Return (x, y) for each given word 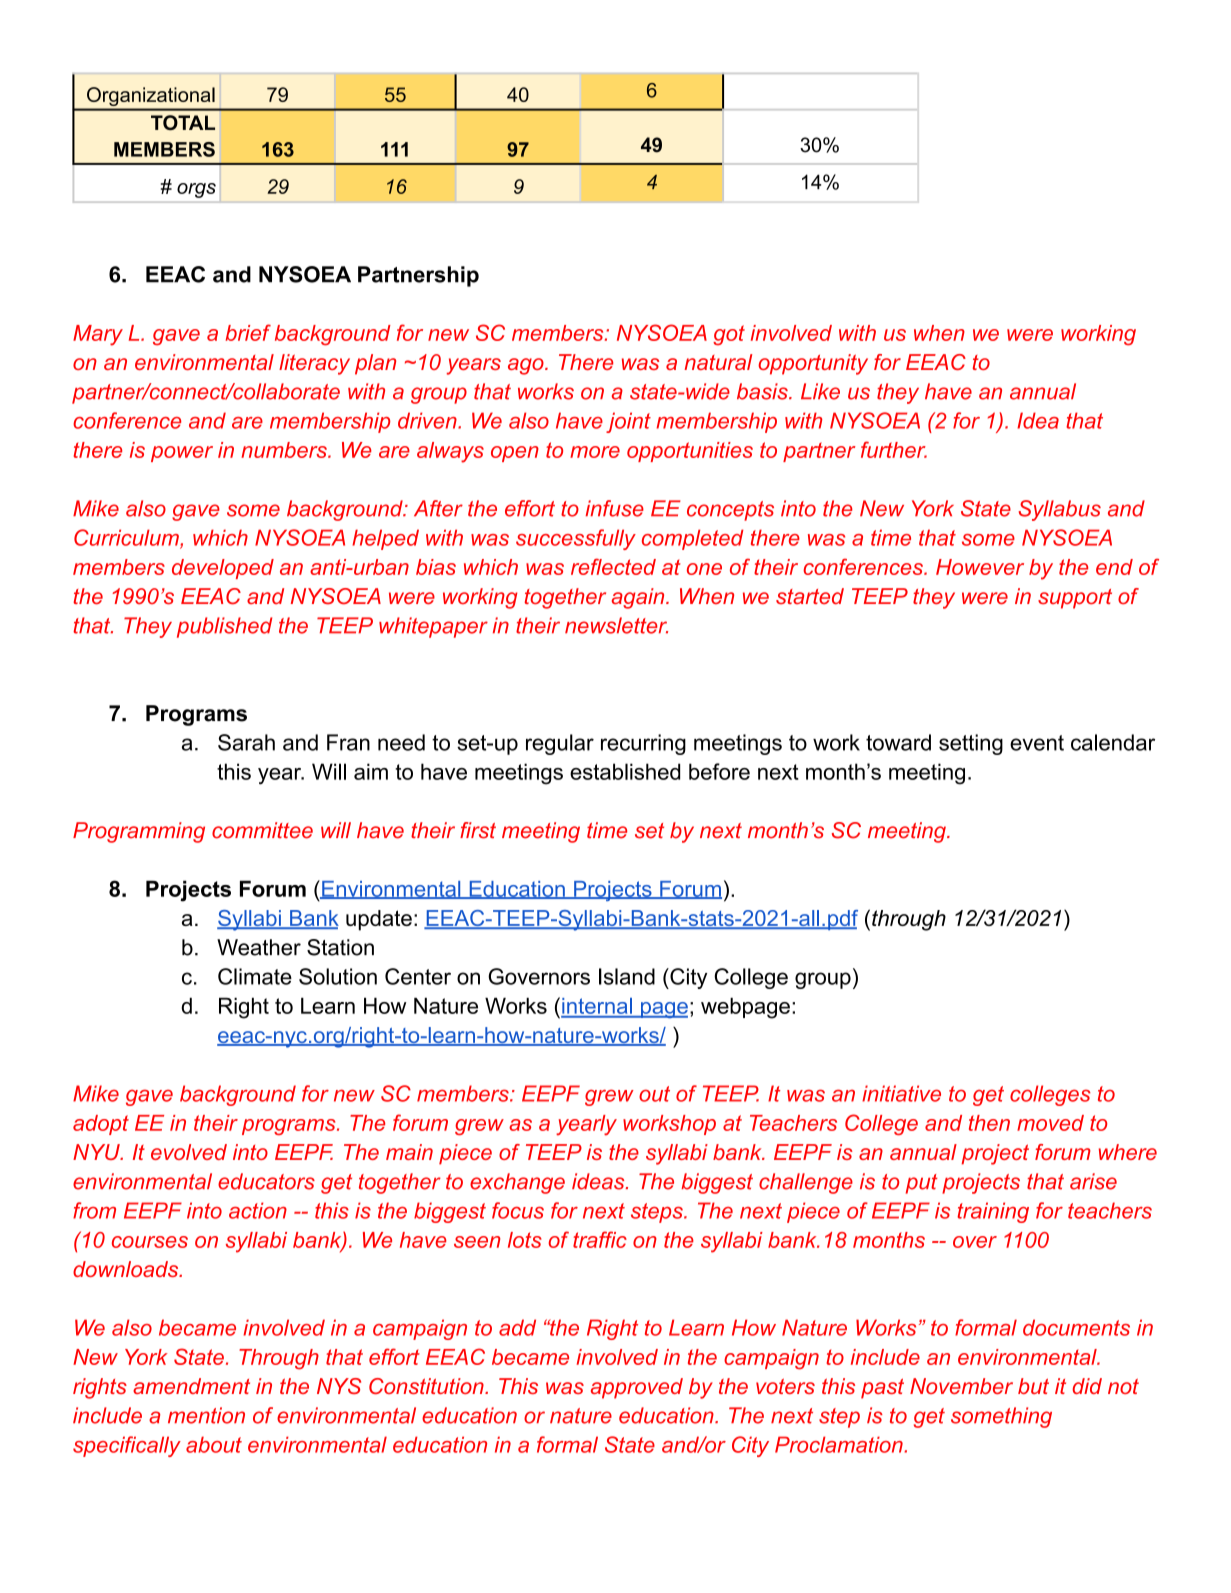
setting (971, 744)
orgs (196, 190)
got (729, 335)
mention (206, 1415)
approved (637, 1388)
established (625, 771)
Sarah (246, 742)
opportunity (813, 364)
